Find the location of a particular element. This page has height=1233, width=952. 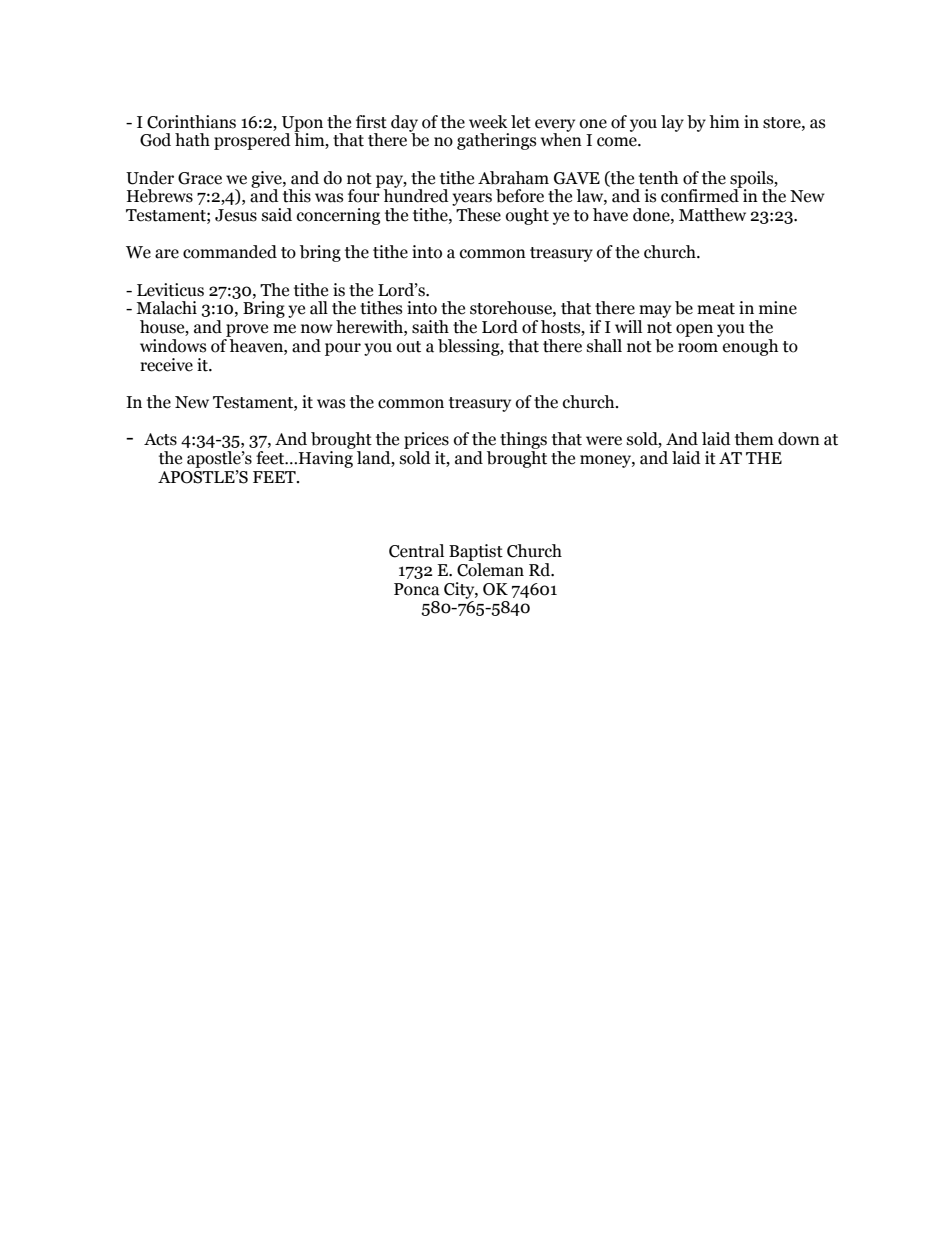

them is located at coordinates (754, 439).
